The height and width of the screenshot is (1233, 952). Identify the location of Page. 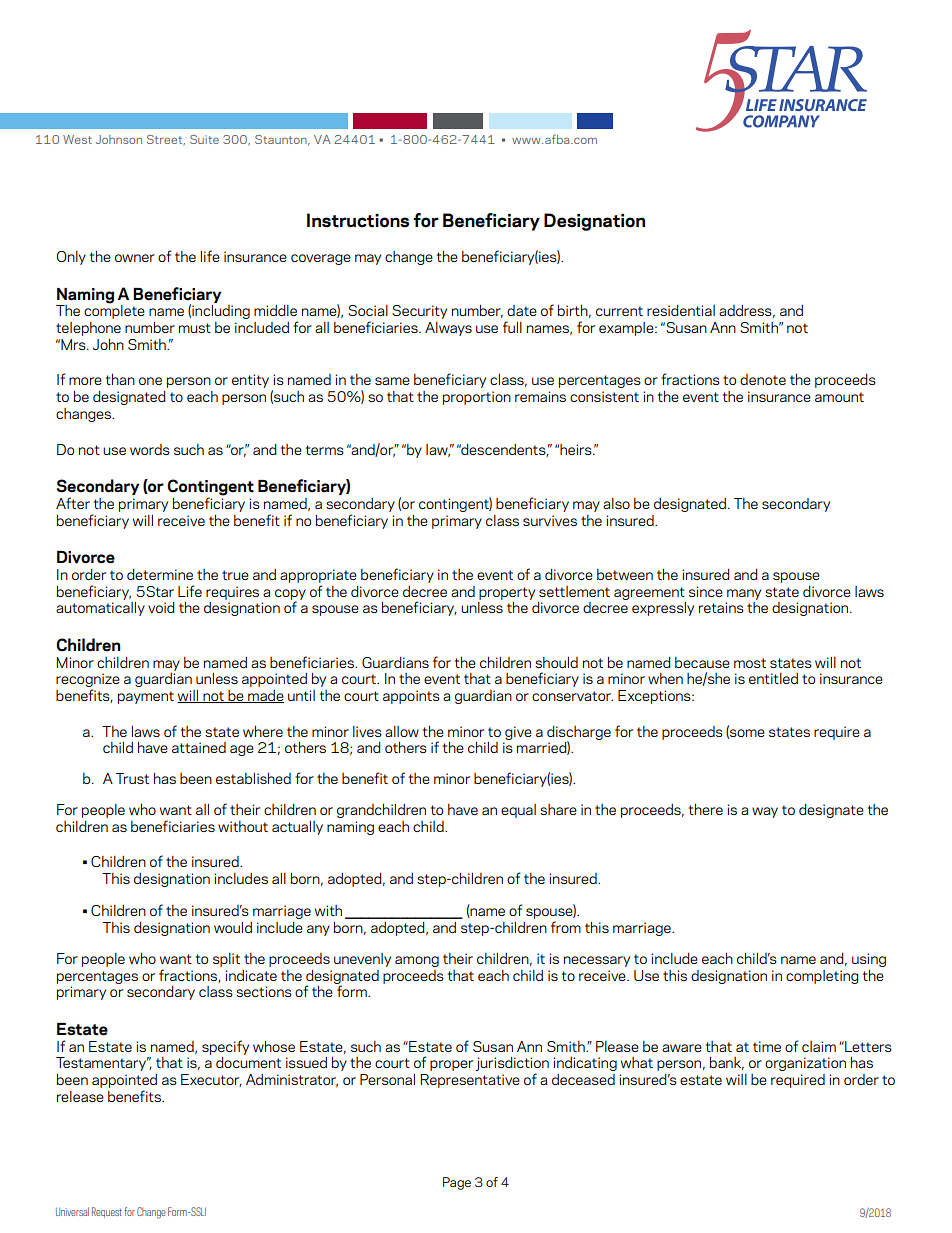
(457, 1183).
